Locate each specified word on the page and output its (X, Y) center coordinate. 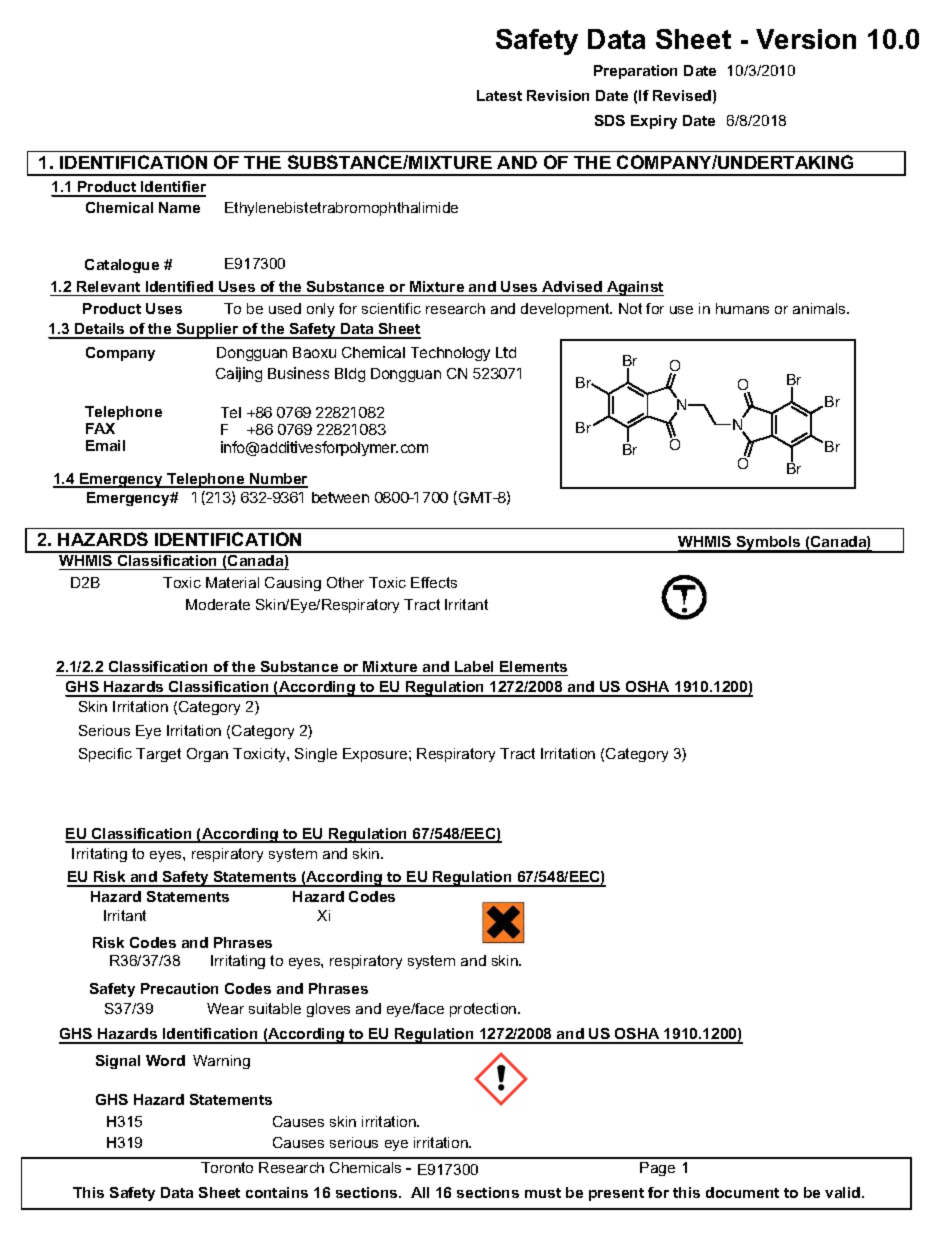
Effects (434, 582)
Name (179, 207)
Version (806, 39)
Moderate (218, 604)
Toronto (227, 1167)
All (420, 1192)
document (742, 1192)
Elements (533, 666)
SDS (610, 120)
